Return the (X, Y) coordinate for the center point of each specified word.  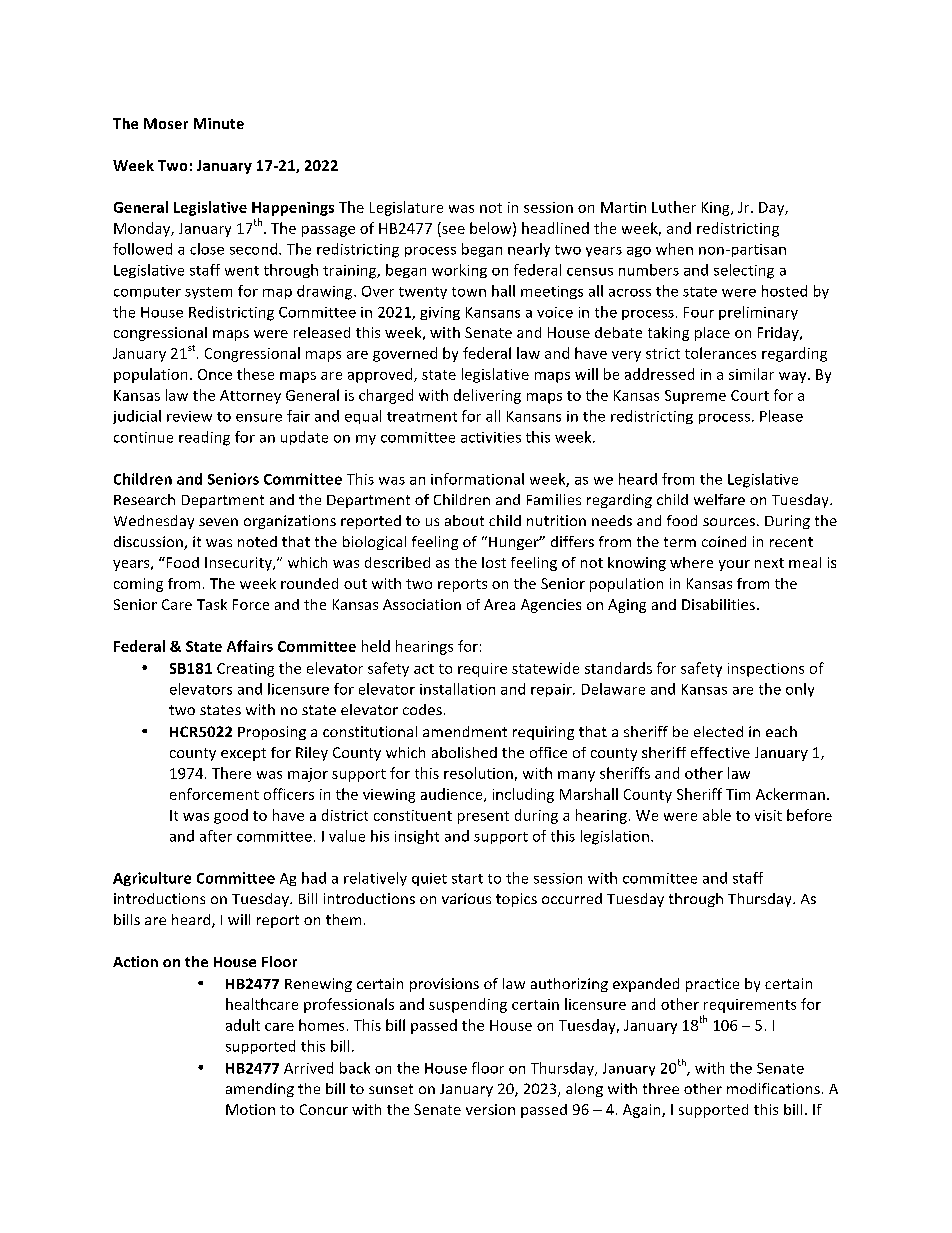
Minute (219, 123)
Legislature (406, 208)
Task (212, 604)
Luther (674, 207)
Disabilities (718, 604)
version (490, 1109)
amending (260, 1090)
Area (499, 604)
